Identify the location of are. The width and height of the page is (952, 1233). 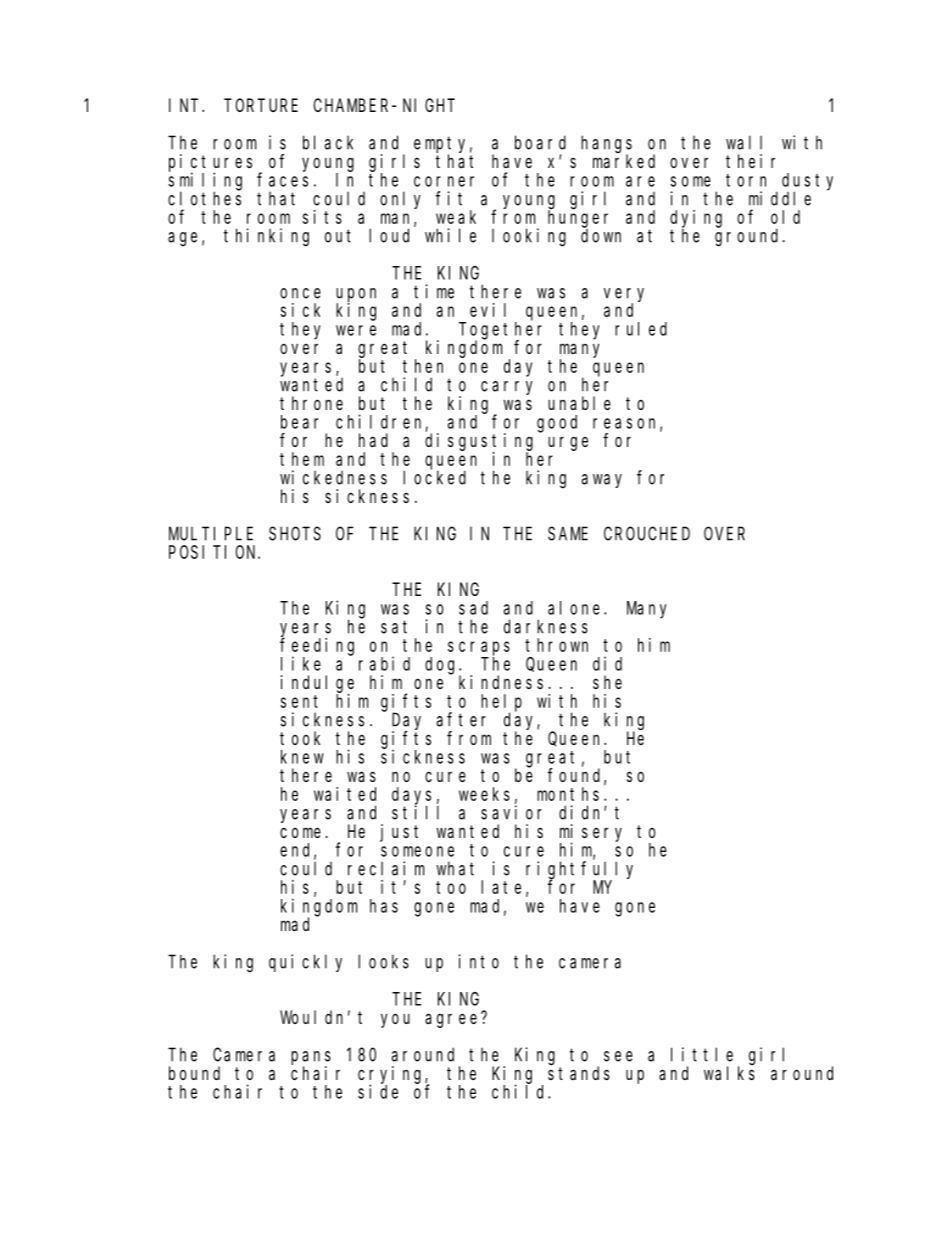
(640, 181).
